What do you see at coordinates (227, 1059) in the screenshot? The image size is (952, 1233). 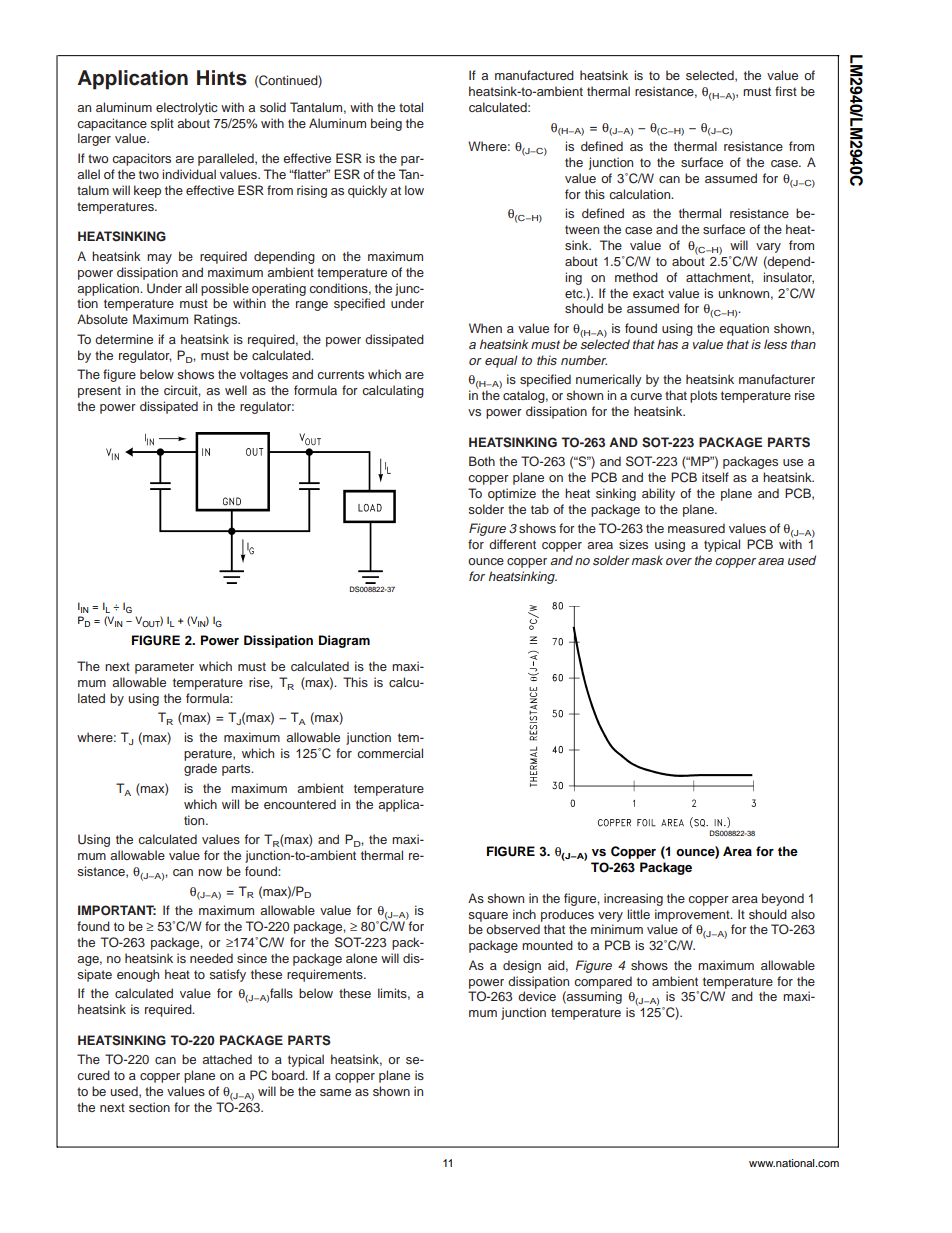 I see `attached` at bounding box center [227, 1059].
